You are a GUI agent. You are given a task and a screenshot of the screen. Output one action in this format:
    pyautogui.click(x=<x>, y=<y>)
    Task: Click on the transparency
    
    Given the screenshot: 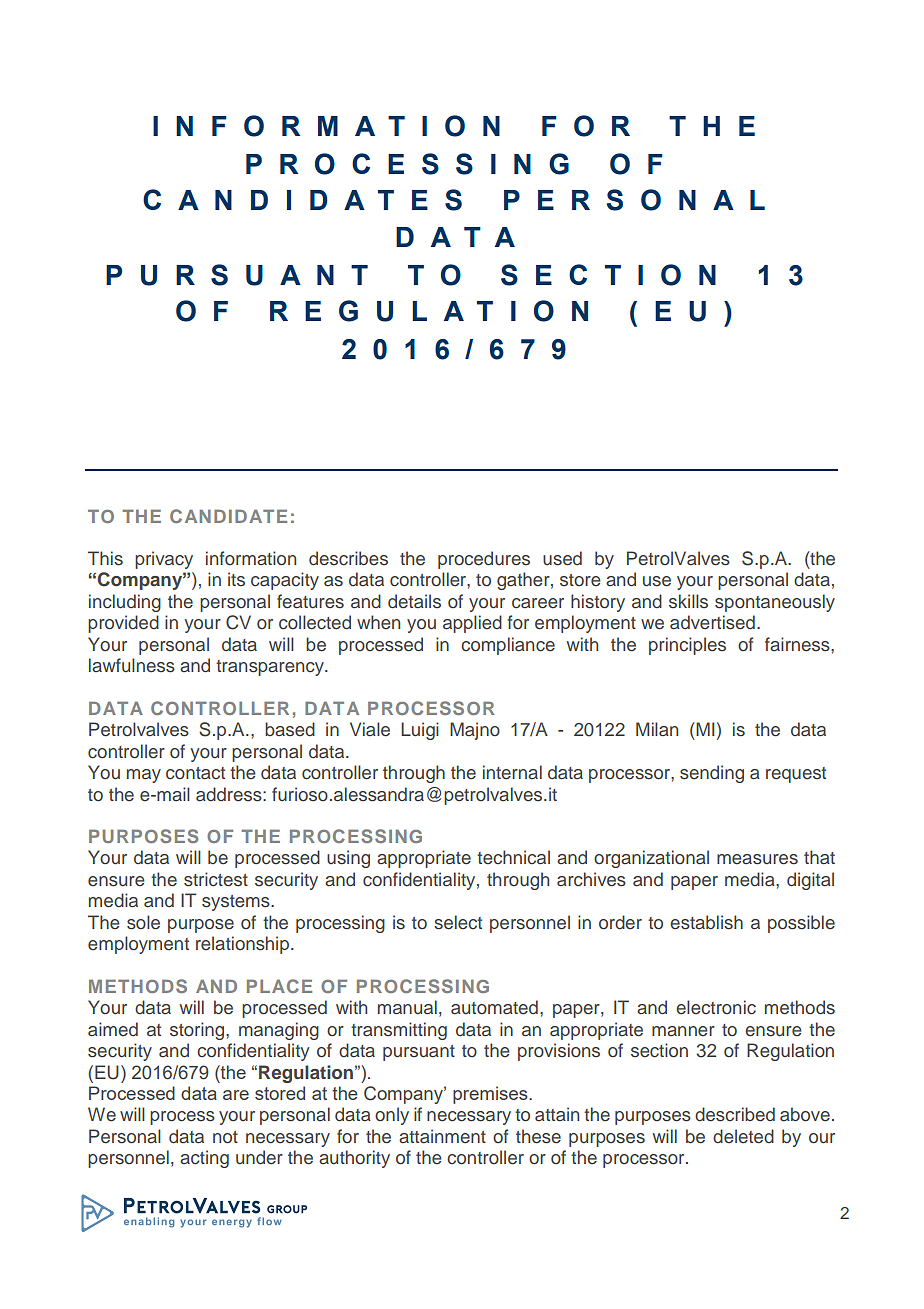 What is the action you would take?
    pyautogui.click(x=271, y=668)
